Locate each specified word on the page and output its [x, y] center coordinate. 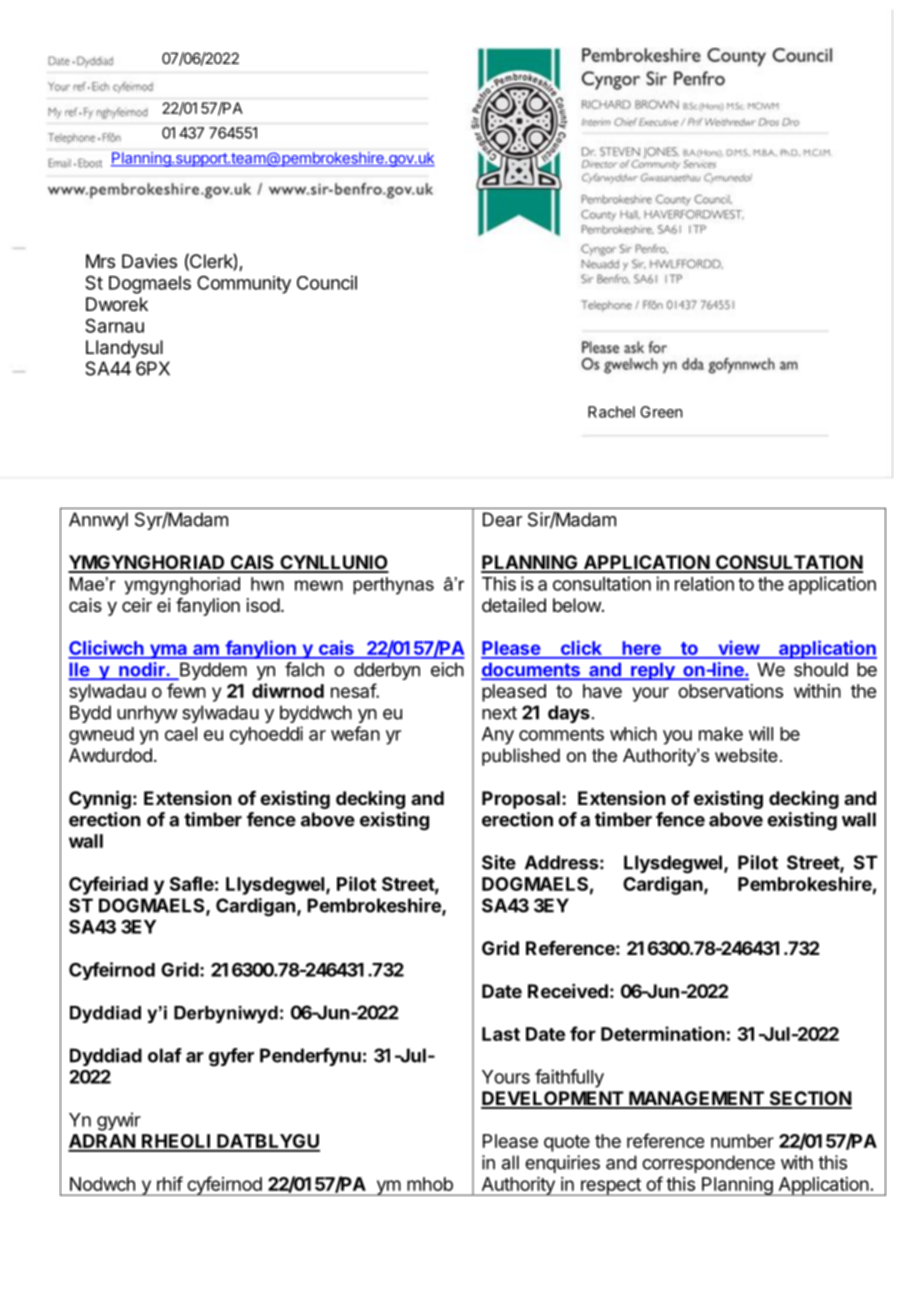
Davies [149, 261]
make [721, 734]
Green [661, 412]
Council [327, 282]
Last [501, 1034]
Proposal [521, 800]
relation [704, 583]
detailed [514, 605]
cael [181, 734]
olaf [165, 1055]
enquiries [562, 1164]
